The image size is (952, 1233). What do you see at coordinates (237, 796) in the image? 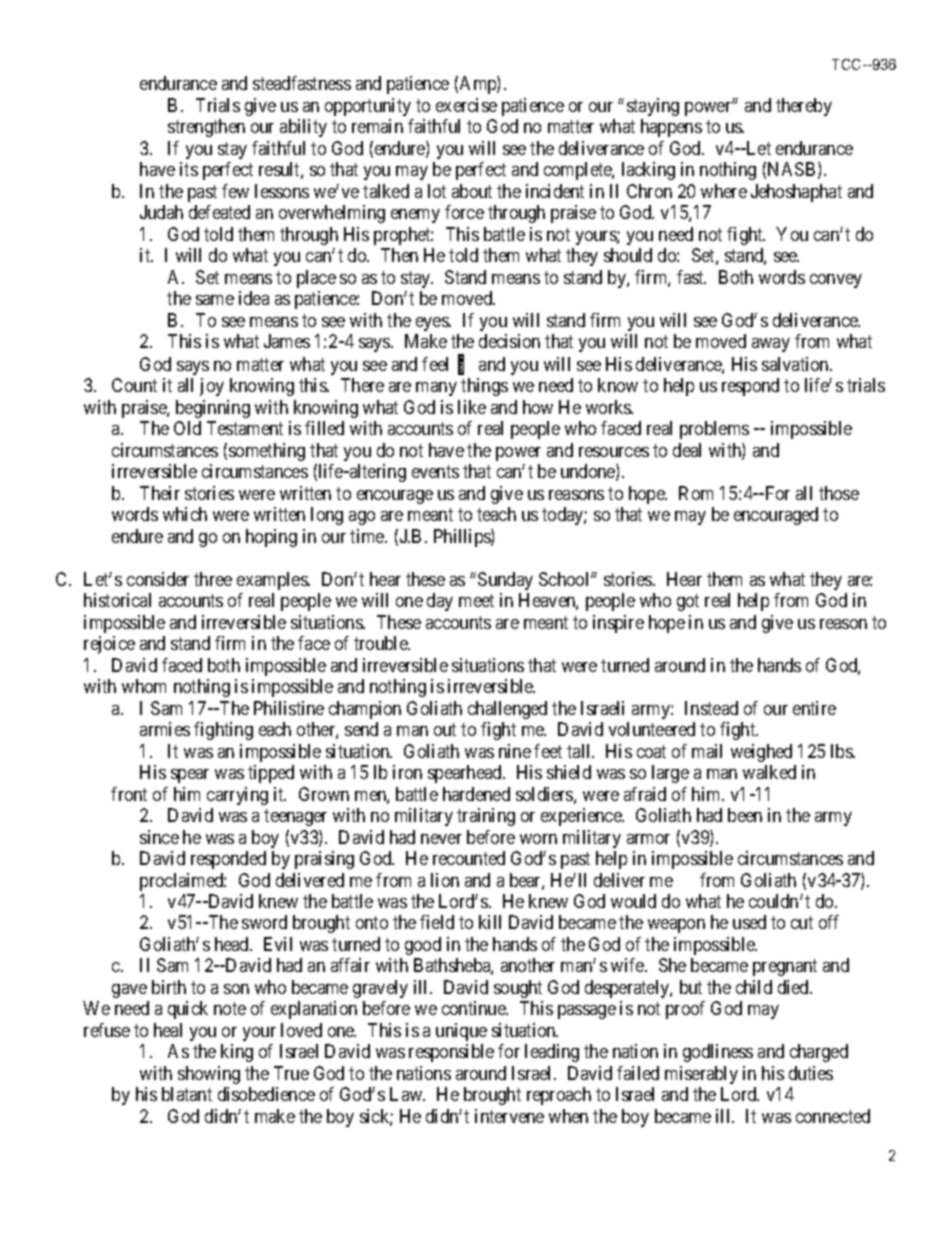
I see `carrying` at bounding box center [237, 796].
